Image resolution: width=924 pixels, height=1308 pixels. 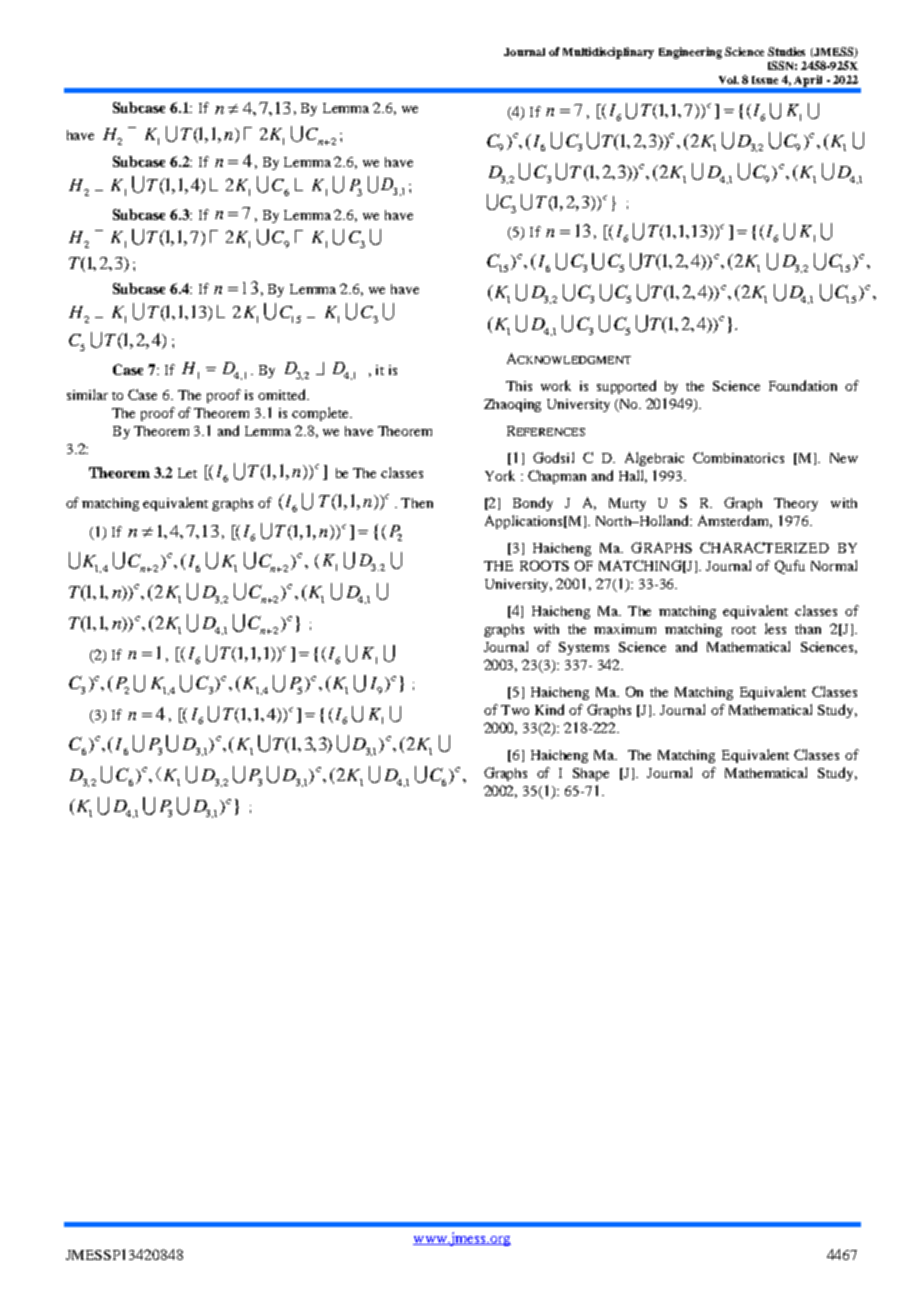 I want to click on Combinatorics, so click(x=738, y=457).
